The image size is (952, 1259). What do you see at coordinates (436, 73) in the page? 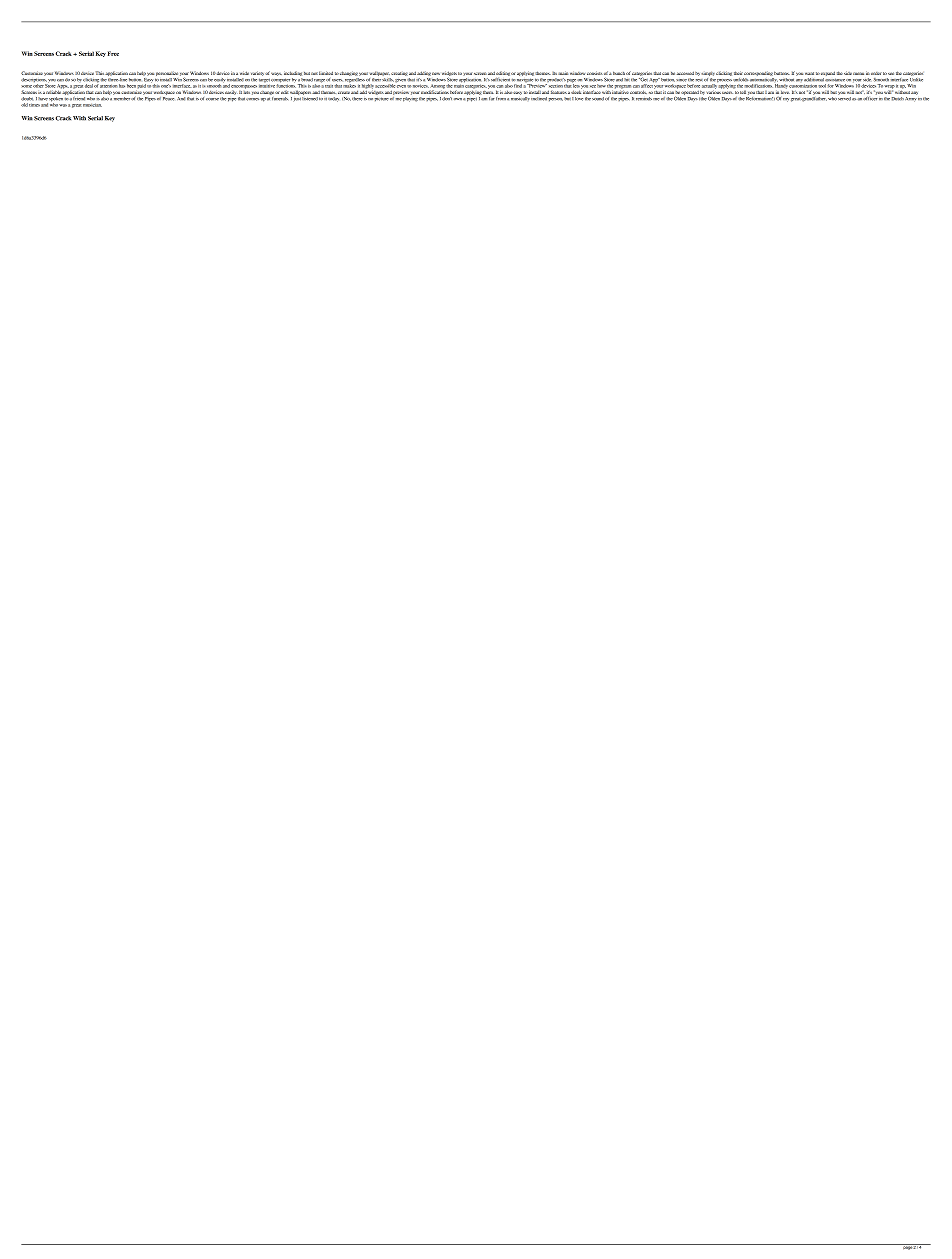
I see `new` at bounding box center [436, 73].
